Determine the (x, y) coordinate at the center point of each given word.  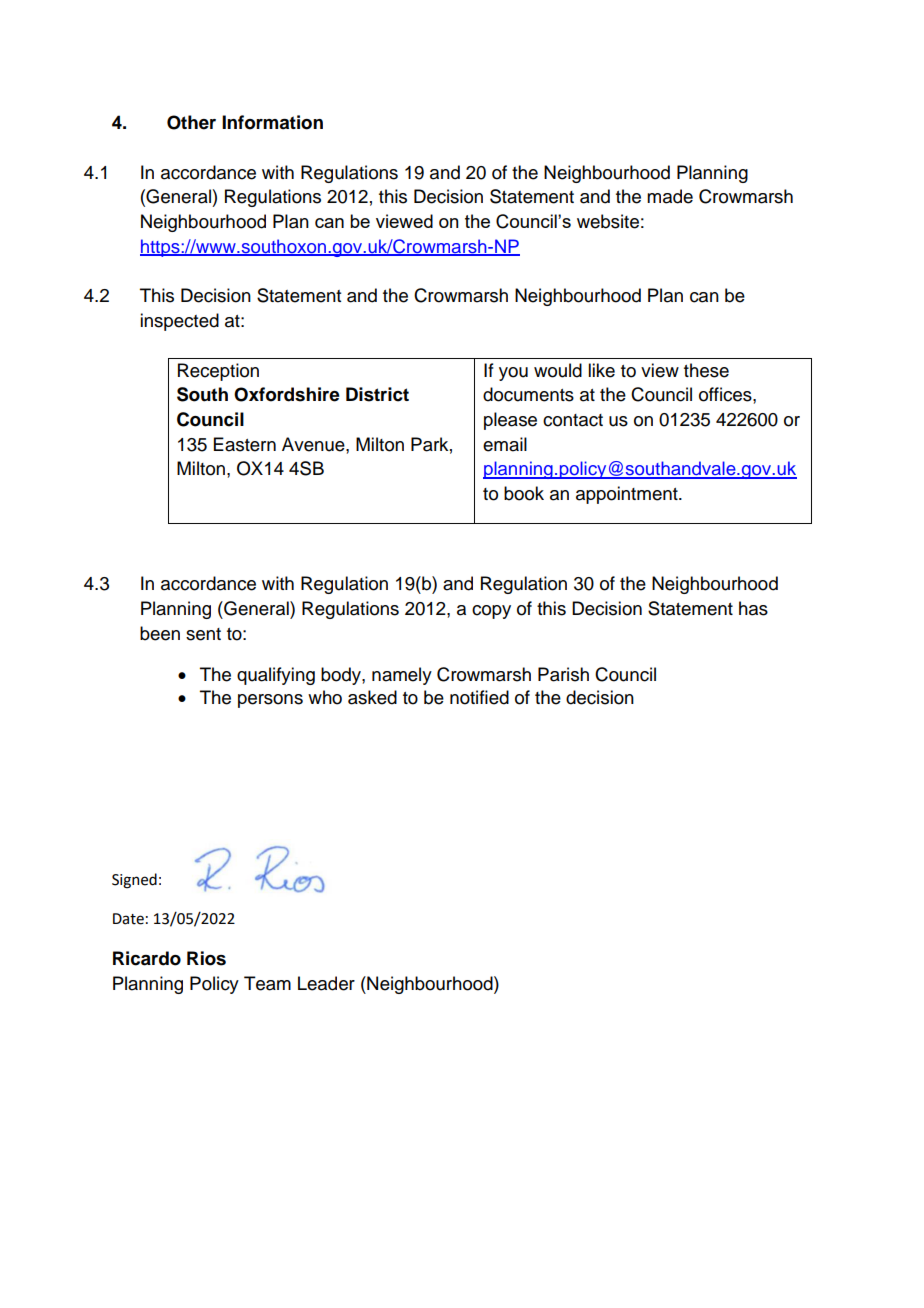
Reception (218, 372)
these (706, 370)
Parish (563, 674)
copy (491, 612)
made (670, 196)
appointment (628, 495)
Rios (206, 958)
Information (272, 122)
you (513, 374)
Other (191, 122)
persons (270, 701)
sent (203, 634)
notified (479, 697)
